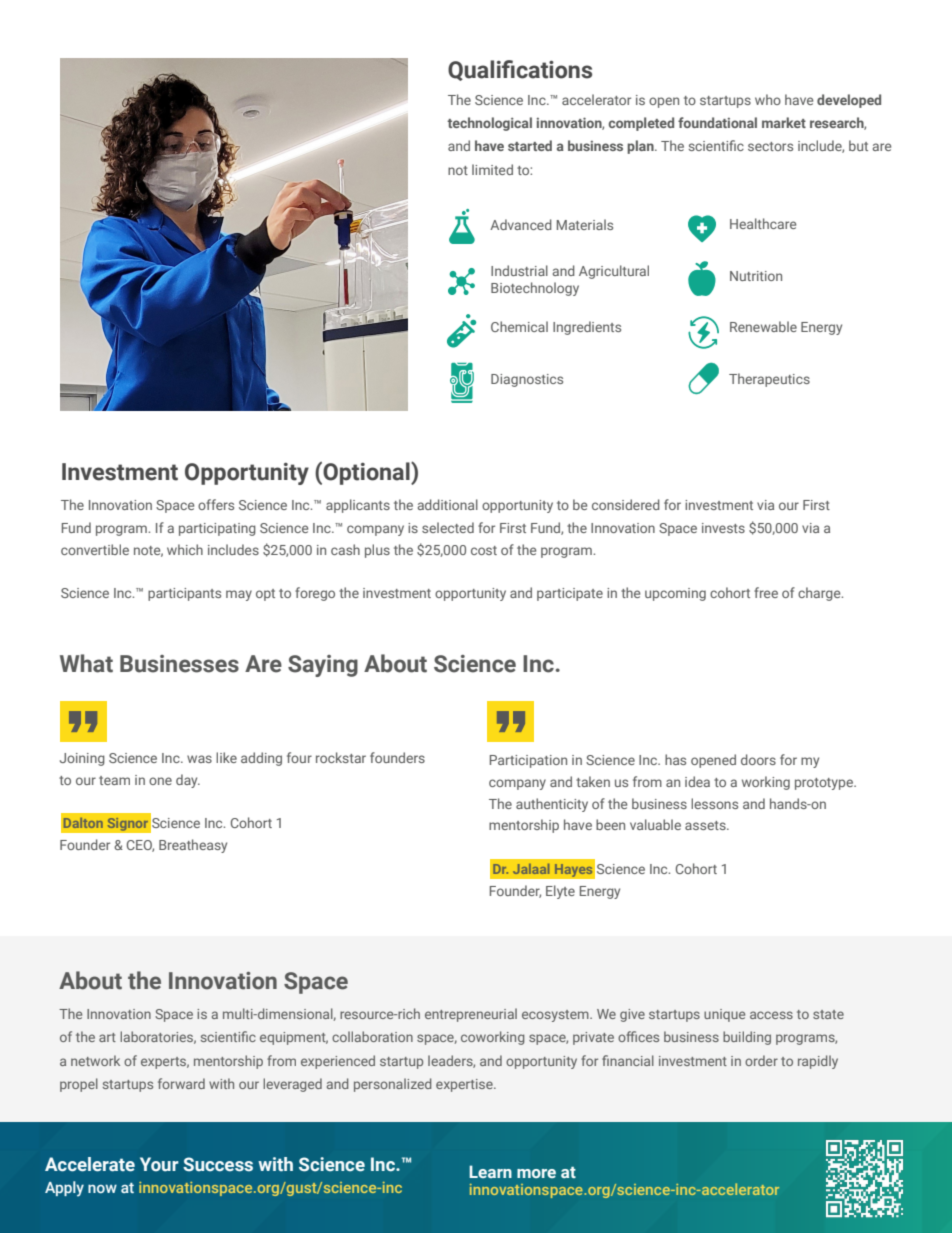 This document has width=952, height=1233. Describe the element at coordinates (484, 550) in the document. I see `cost` at that location.
